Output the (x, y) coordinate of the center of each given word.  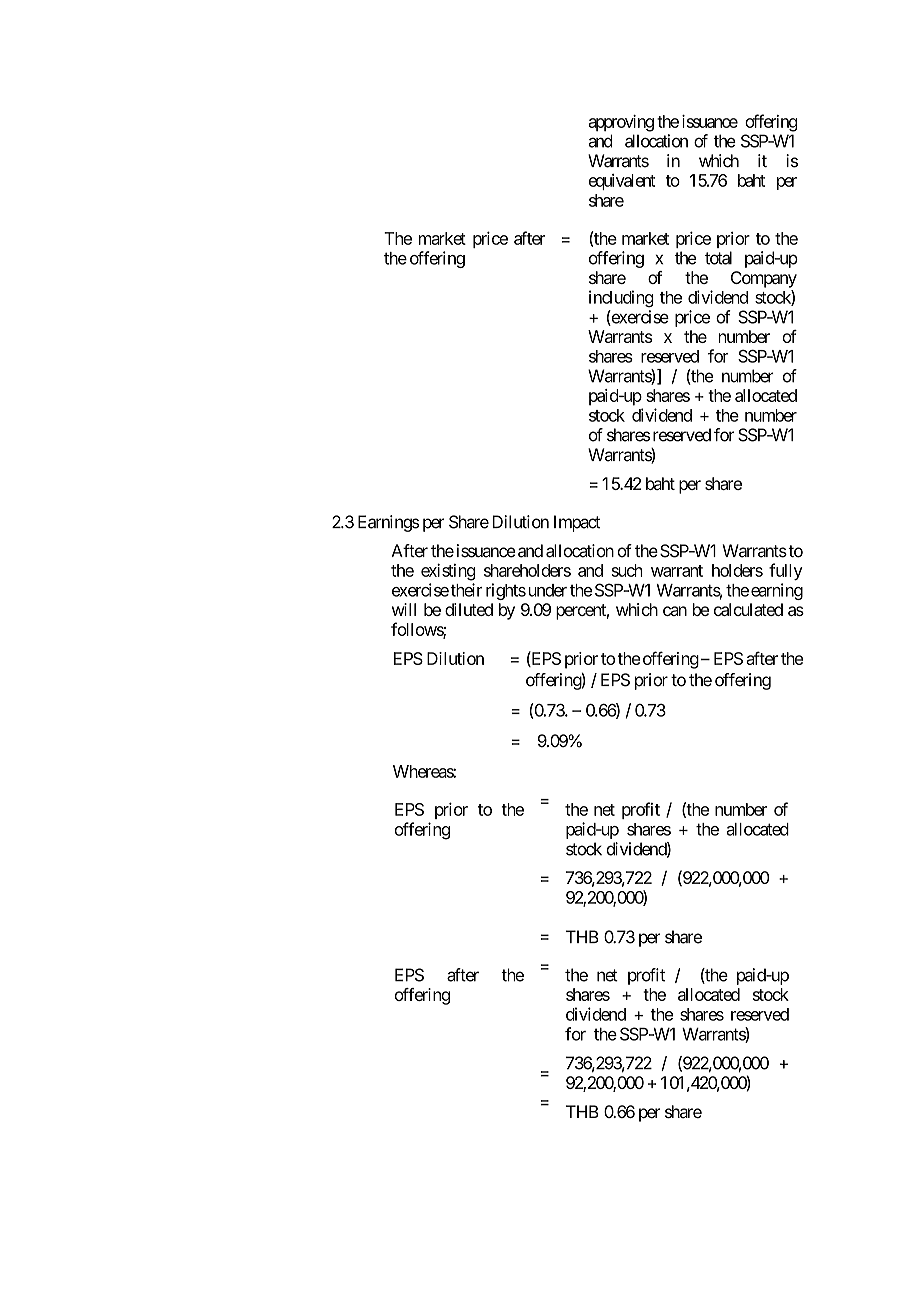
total (718, 258)
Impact (577, 523)
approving (621, 123)
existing (448, 572)
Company (764, 279)
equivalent (622, 182)
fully (786, 571)
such (627, 570)
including (621, 298)
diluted (469, 609)
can (675, 611)
